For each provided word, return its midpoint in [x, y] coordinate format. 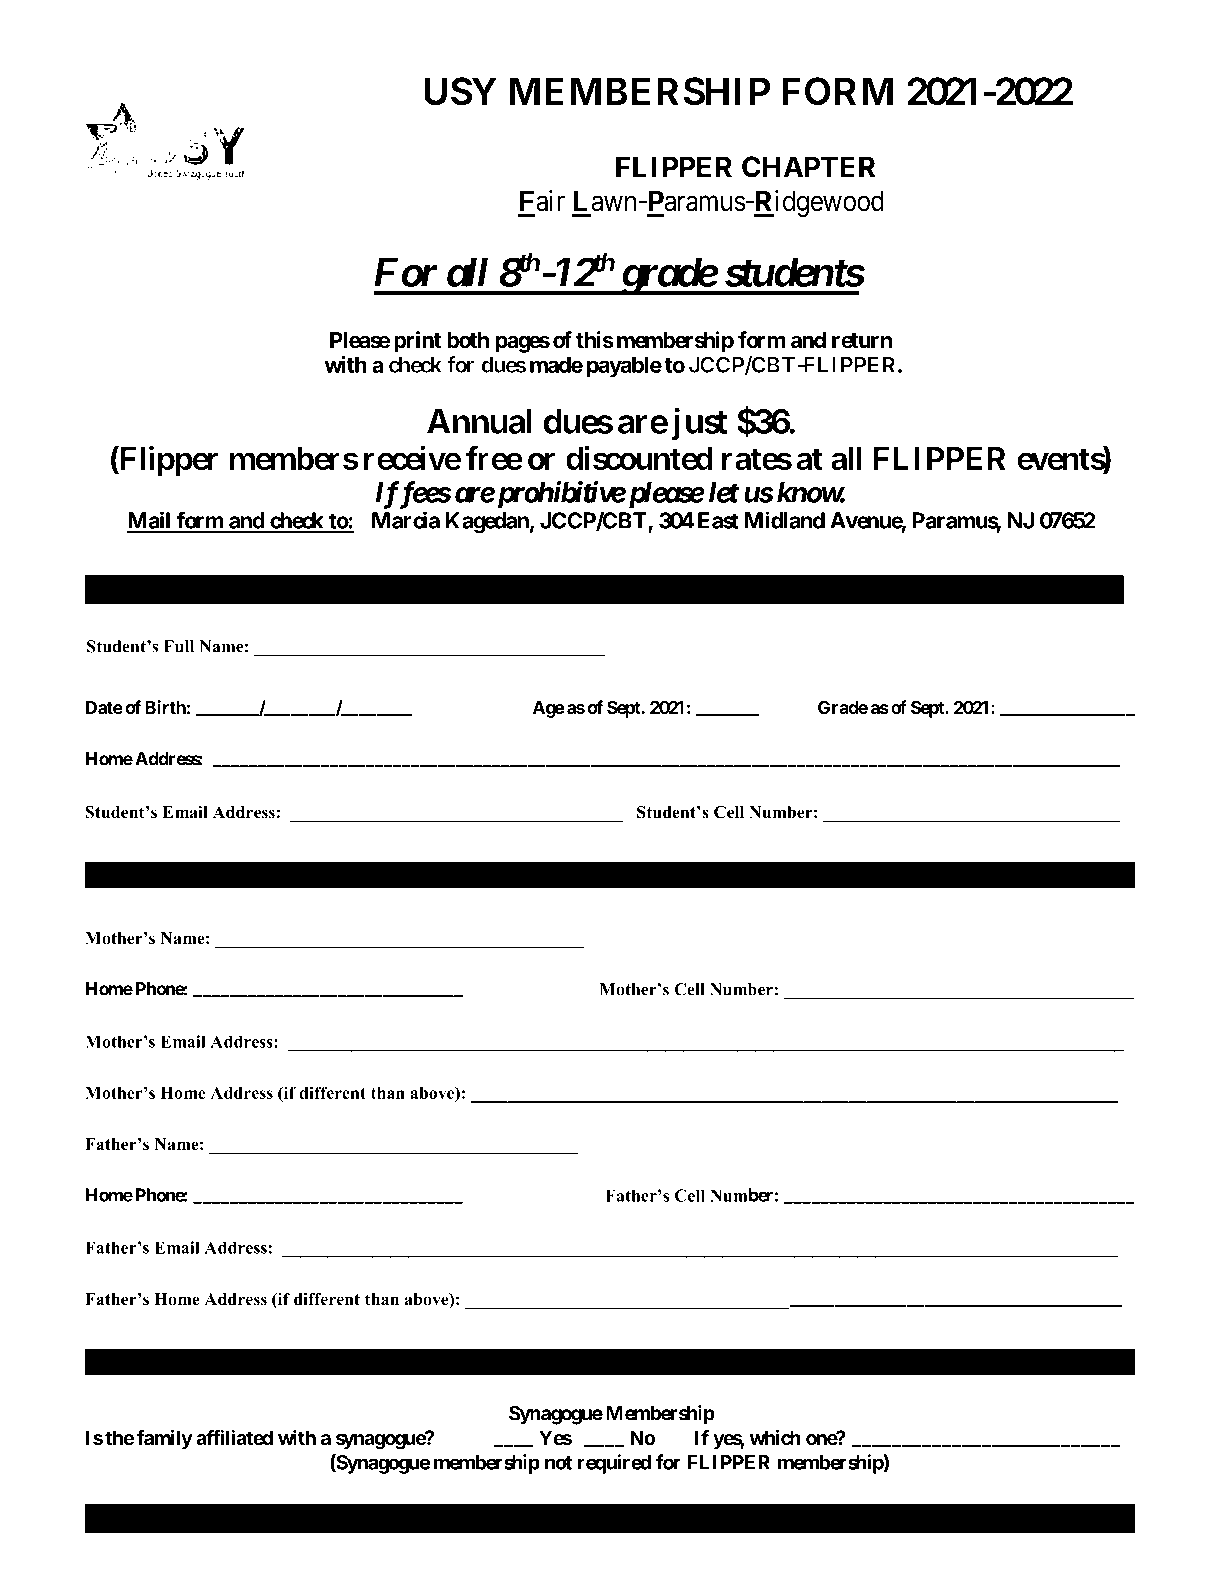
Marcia [406, 520]
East [718, 520]
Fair [542, 201]
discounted [639, 458]
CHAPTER [808, 167]
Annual [479, 421]
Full [179, 646]
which [775, 1437]
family [165, 1439]
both [468, 340]
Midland [785, 520]
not [558, 1463]
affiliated [234, 1437]
